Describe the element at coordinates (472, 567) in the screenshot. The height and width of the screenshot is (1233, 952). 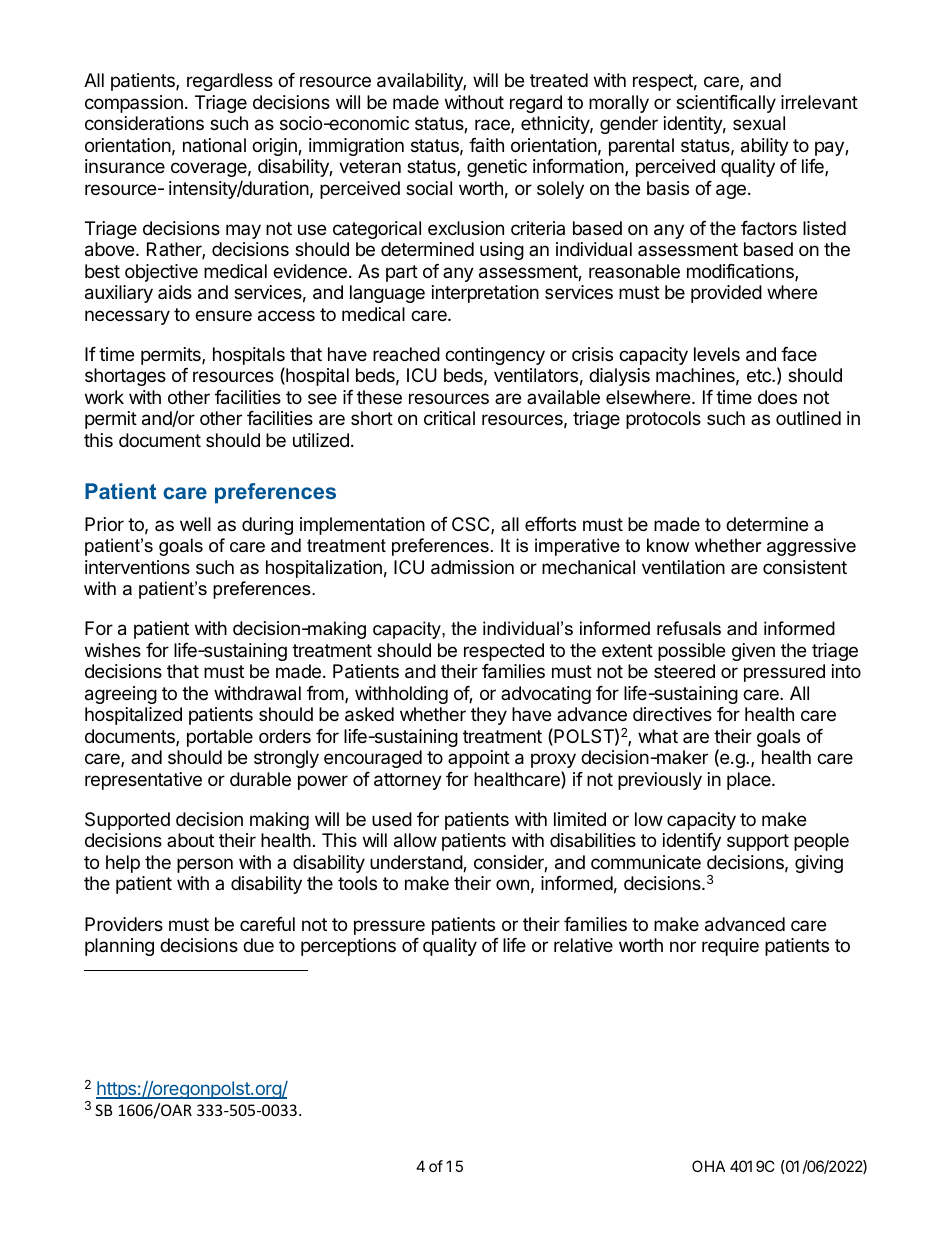
I see `admission` at that location.
